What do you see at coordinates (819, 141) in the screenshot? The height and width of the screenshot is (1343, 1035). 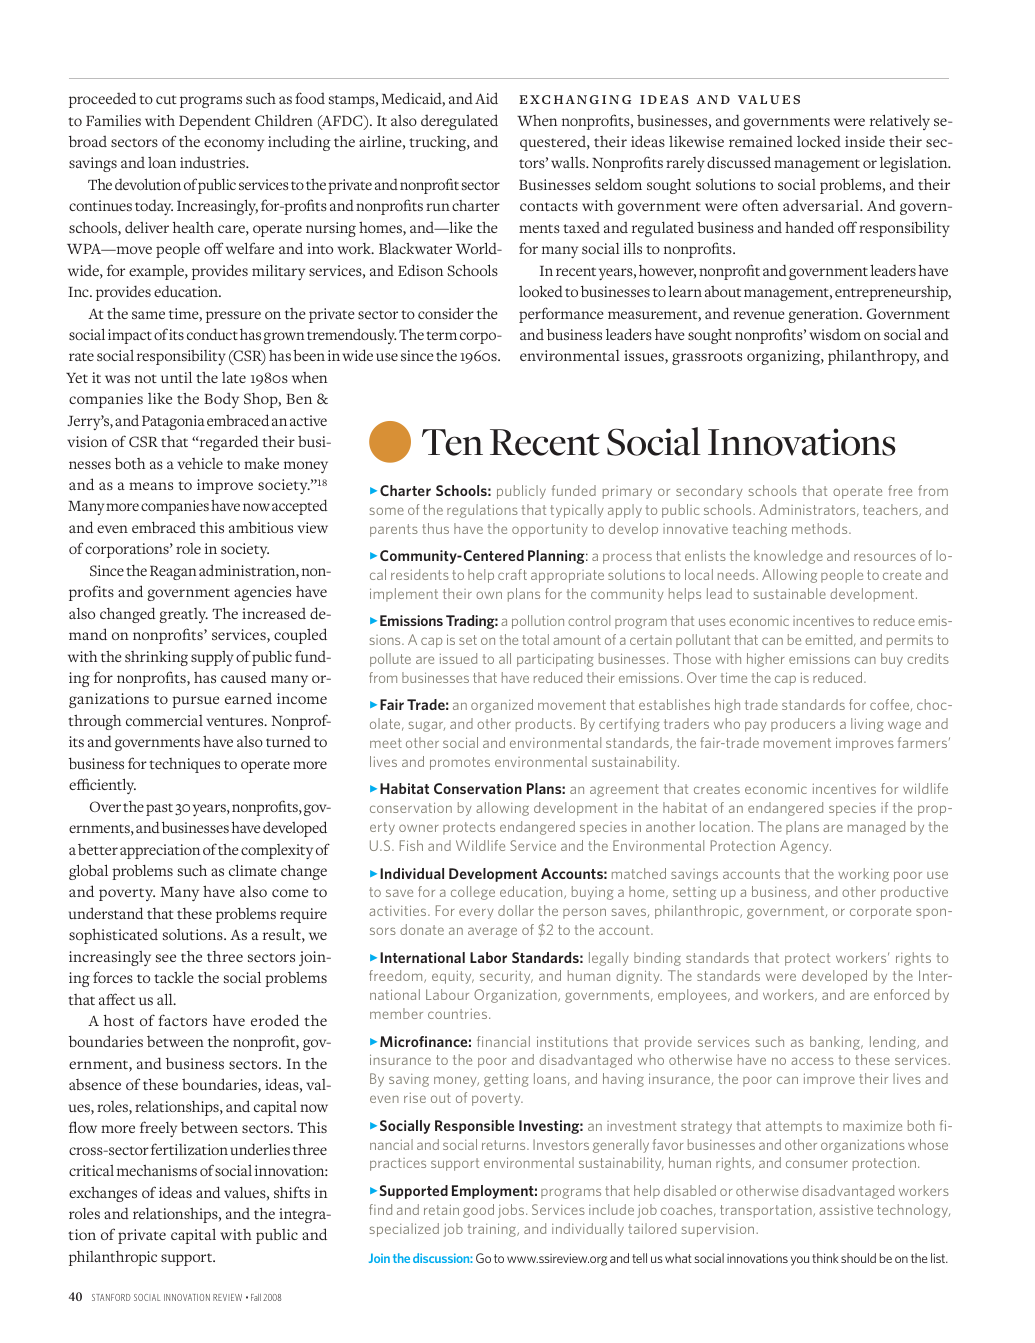 I see `locked` at bounding box center [819, 141].
